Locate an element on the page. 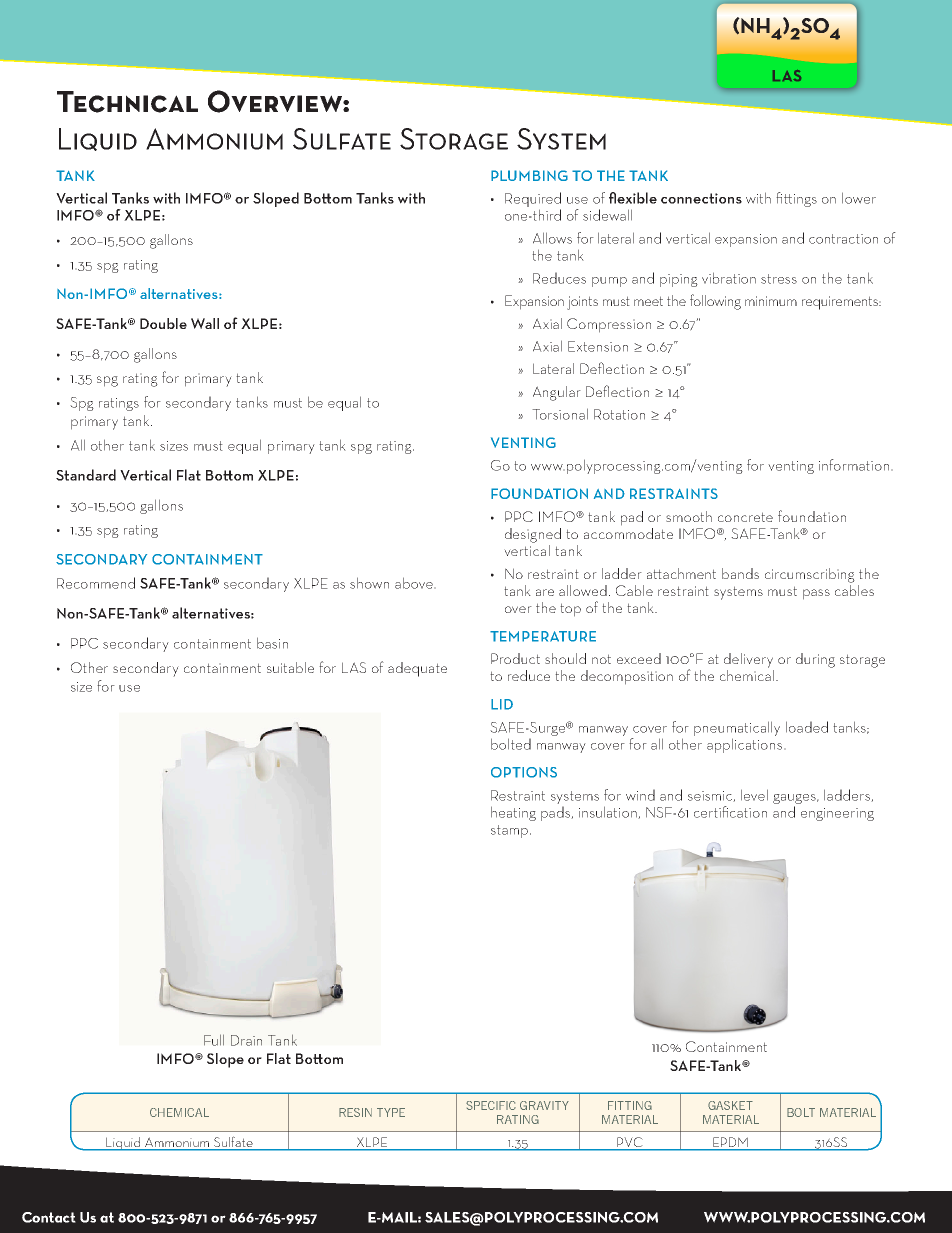 This document has height=1233, width=952. bands is located at coordinates (740, 573).
